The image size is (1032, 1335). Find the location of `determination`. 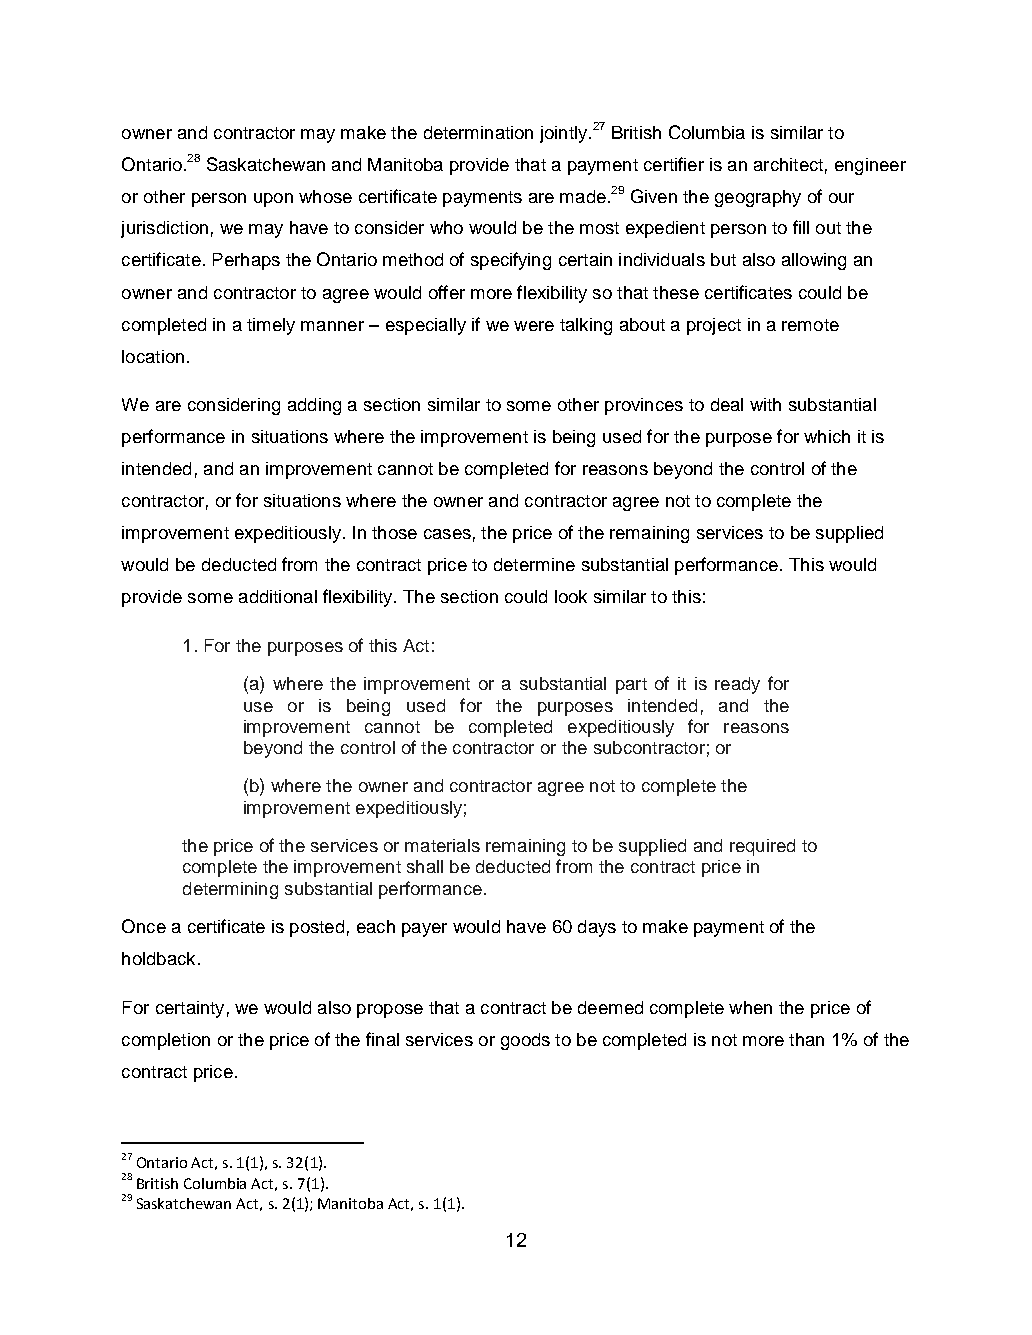

determination is located at coordinates (478, 132).
